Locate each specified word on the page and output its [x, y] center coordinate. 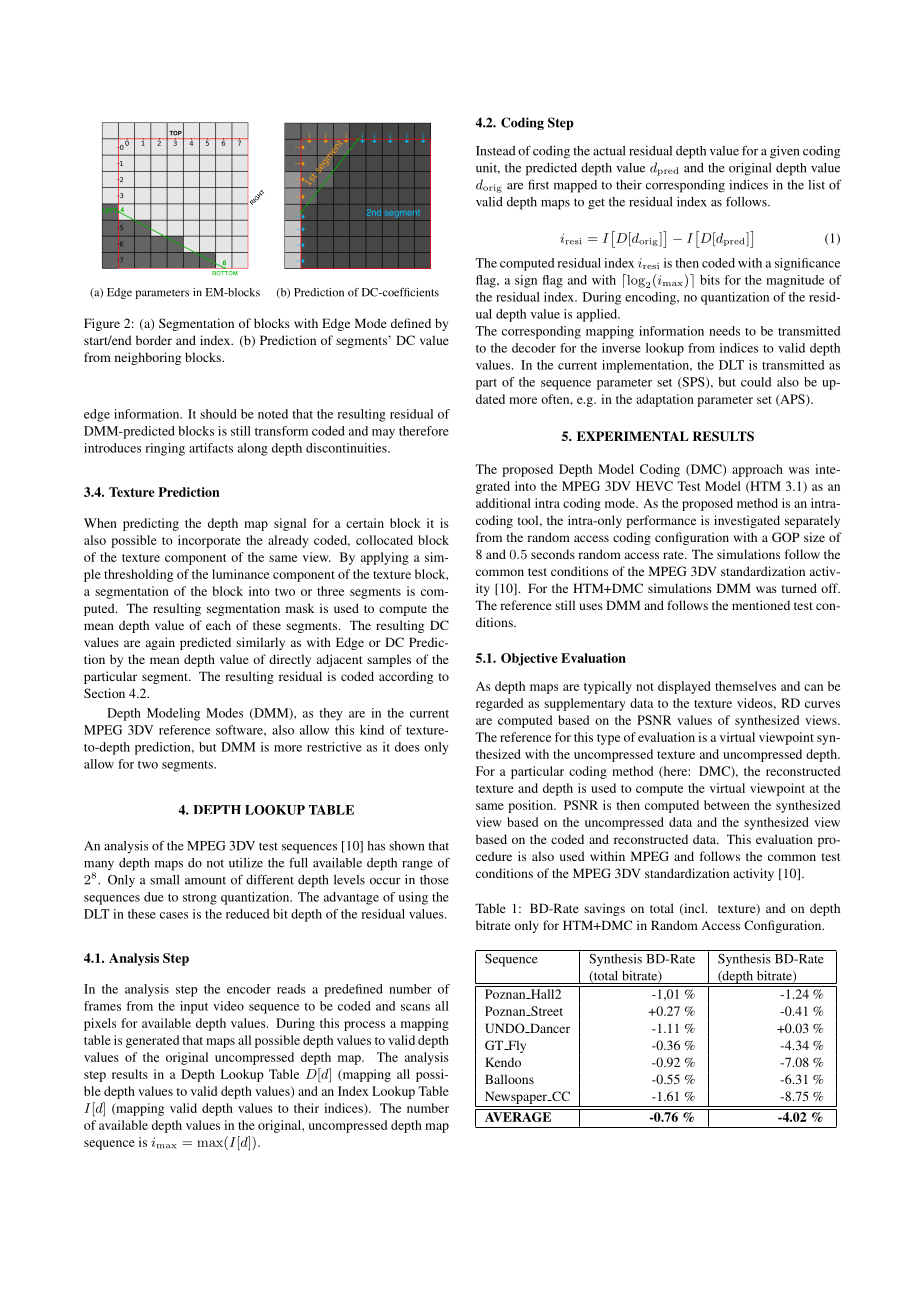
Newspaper [517, 1097]
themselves [745, 686]
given [784, 152]
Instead [496, 151]
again [160, 643]
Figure [102, 324]
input [194, 1007]
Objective [529, 659]
